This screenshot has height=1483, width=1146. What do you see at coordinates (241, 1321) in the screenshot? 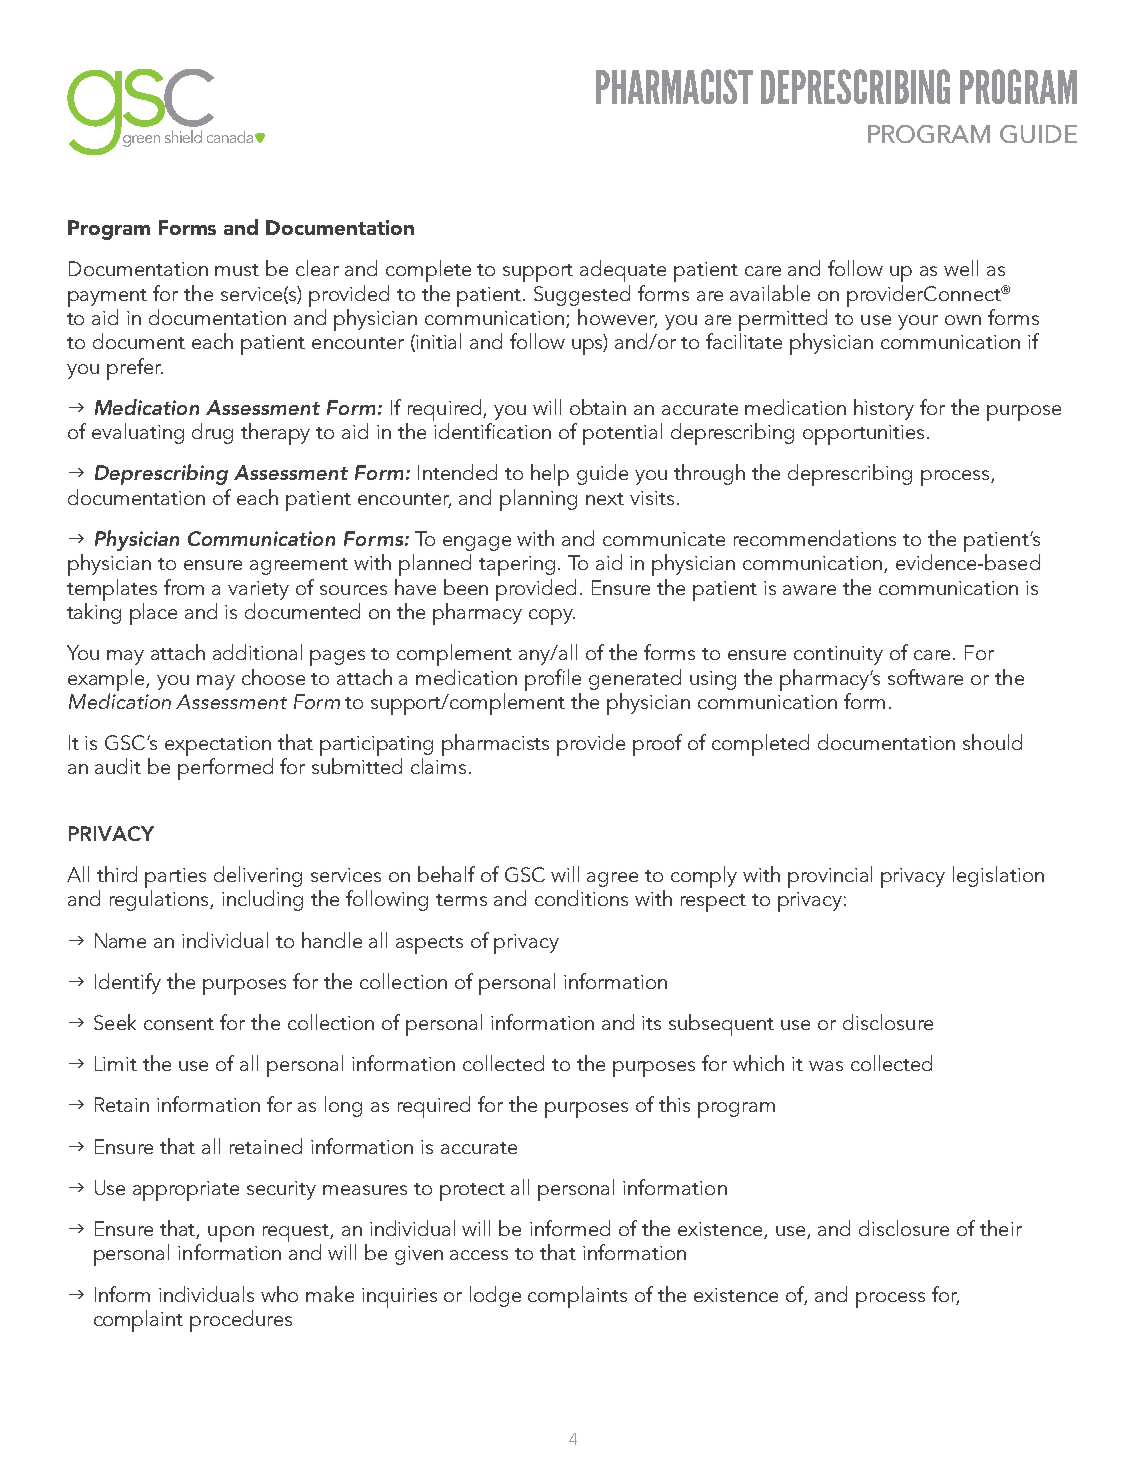
I see `procedures` at bounding box center [241, 1321].
